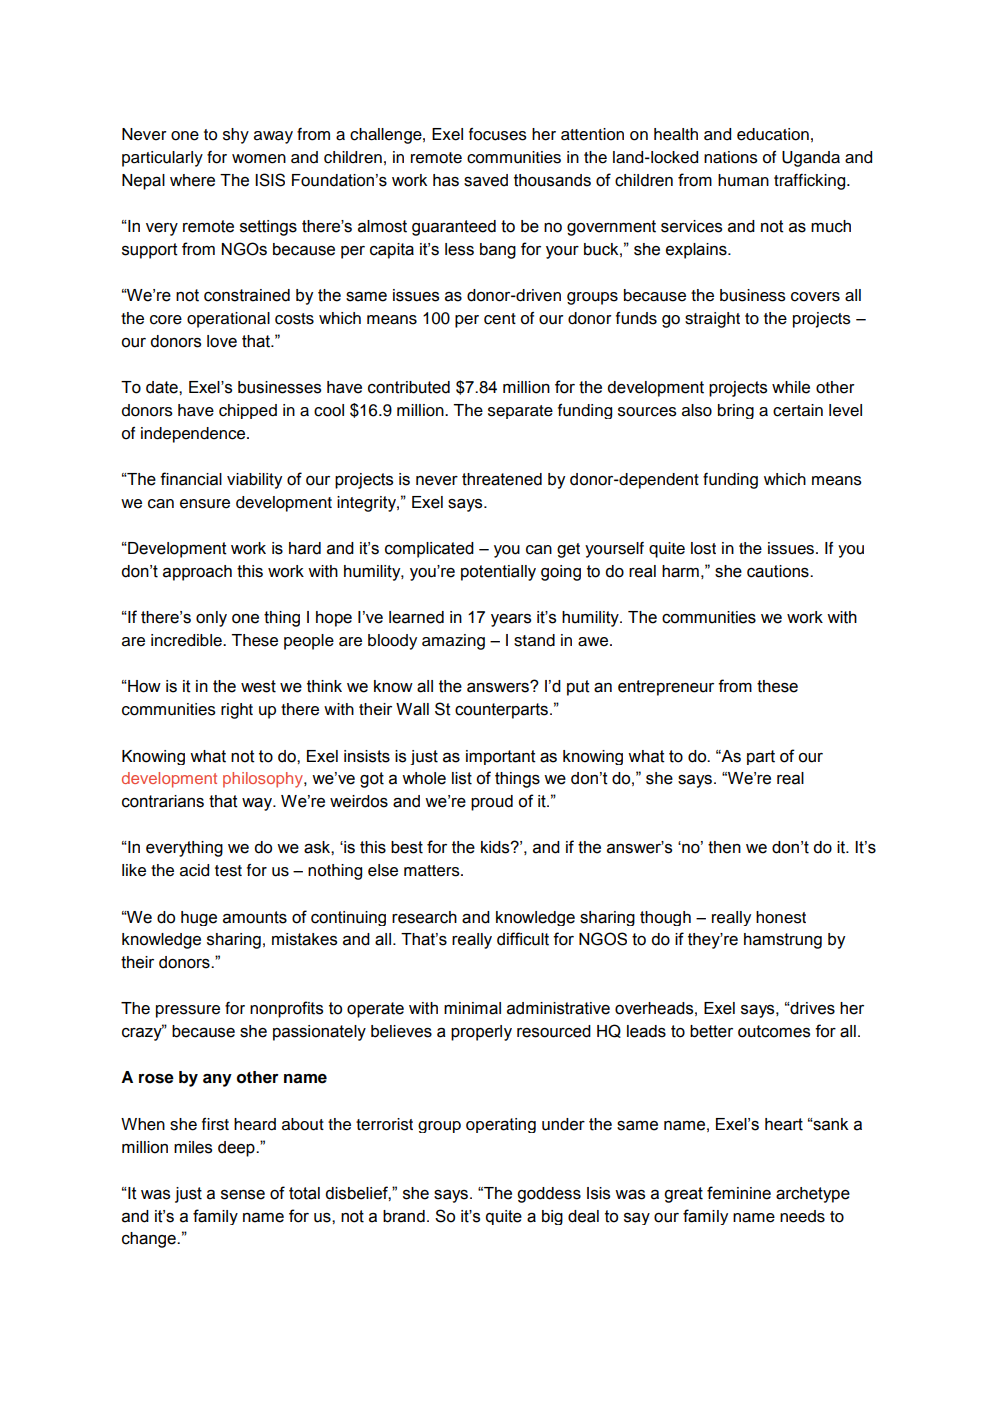 The height and width of the page is (1419, 1004). I want to click on where, so click(192, 180).
